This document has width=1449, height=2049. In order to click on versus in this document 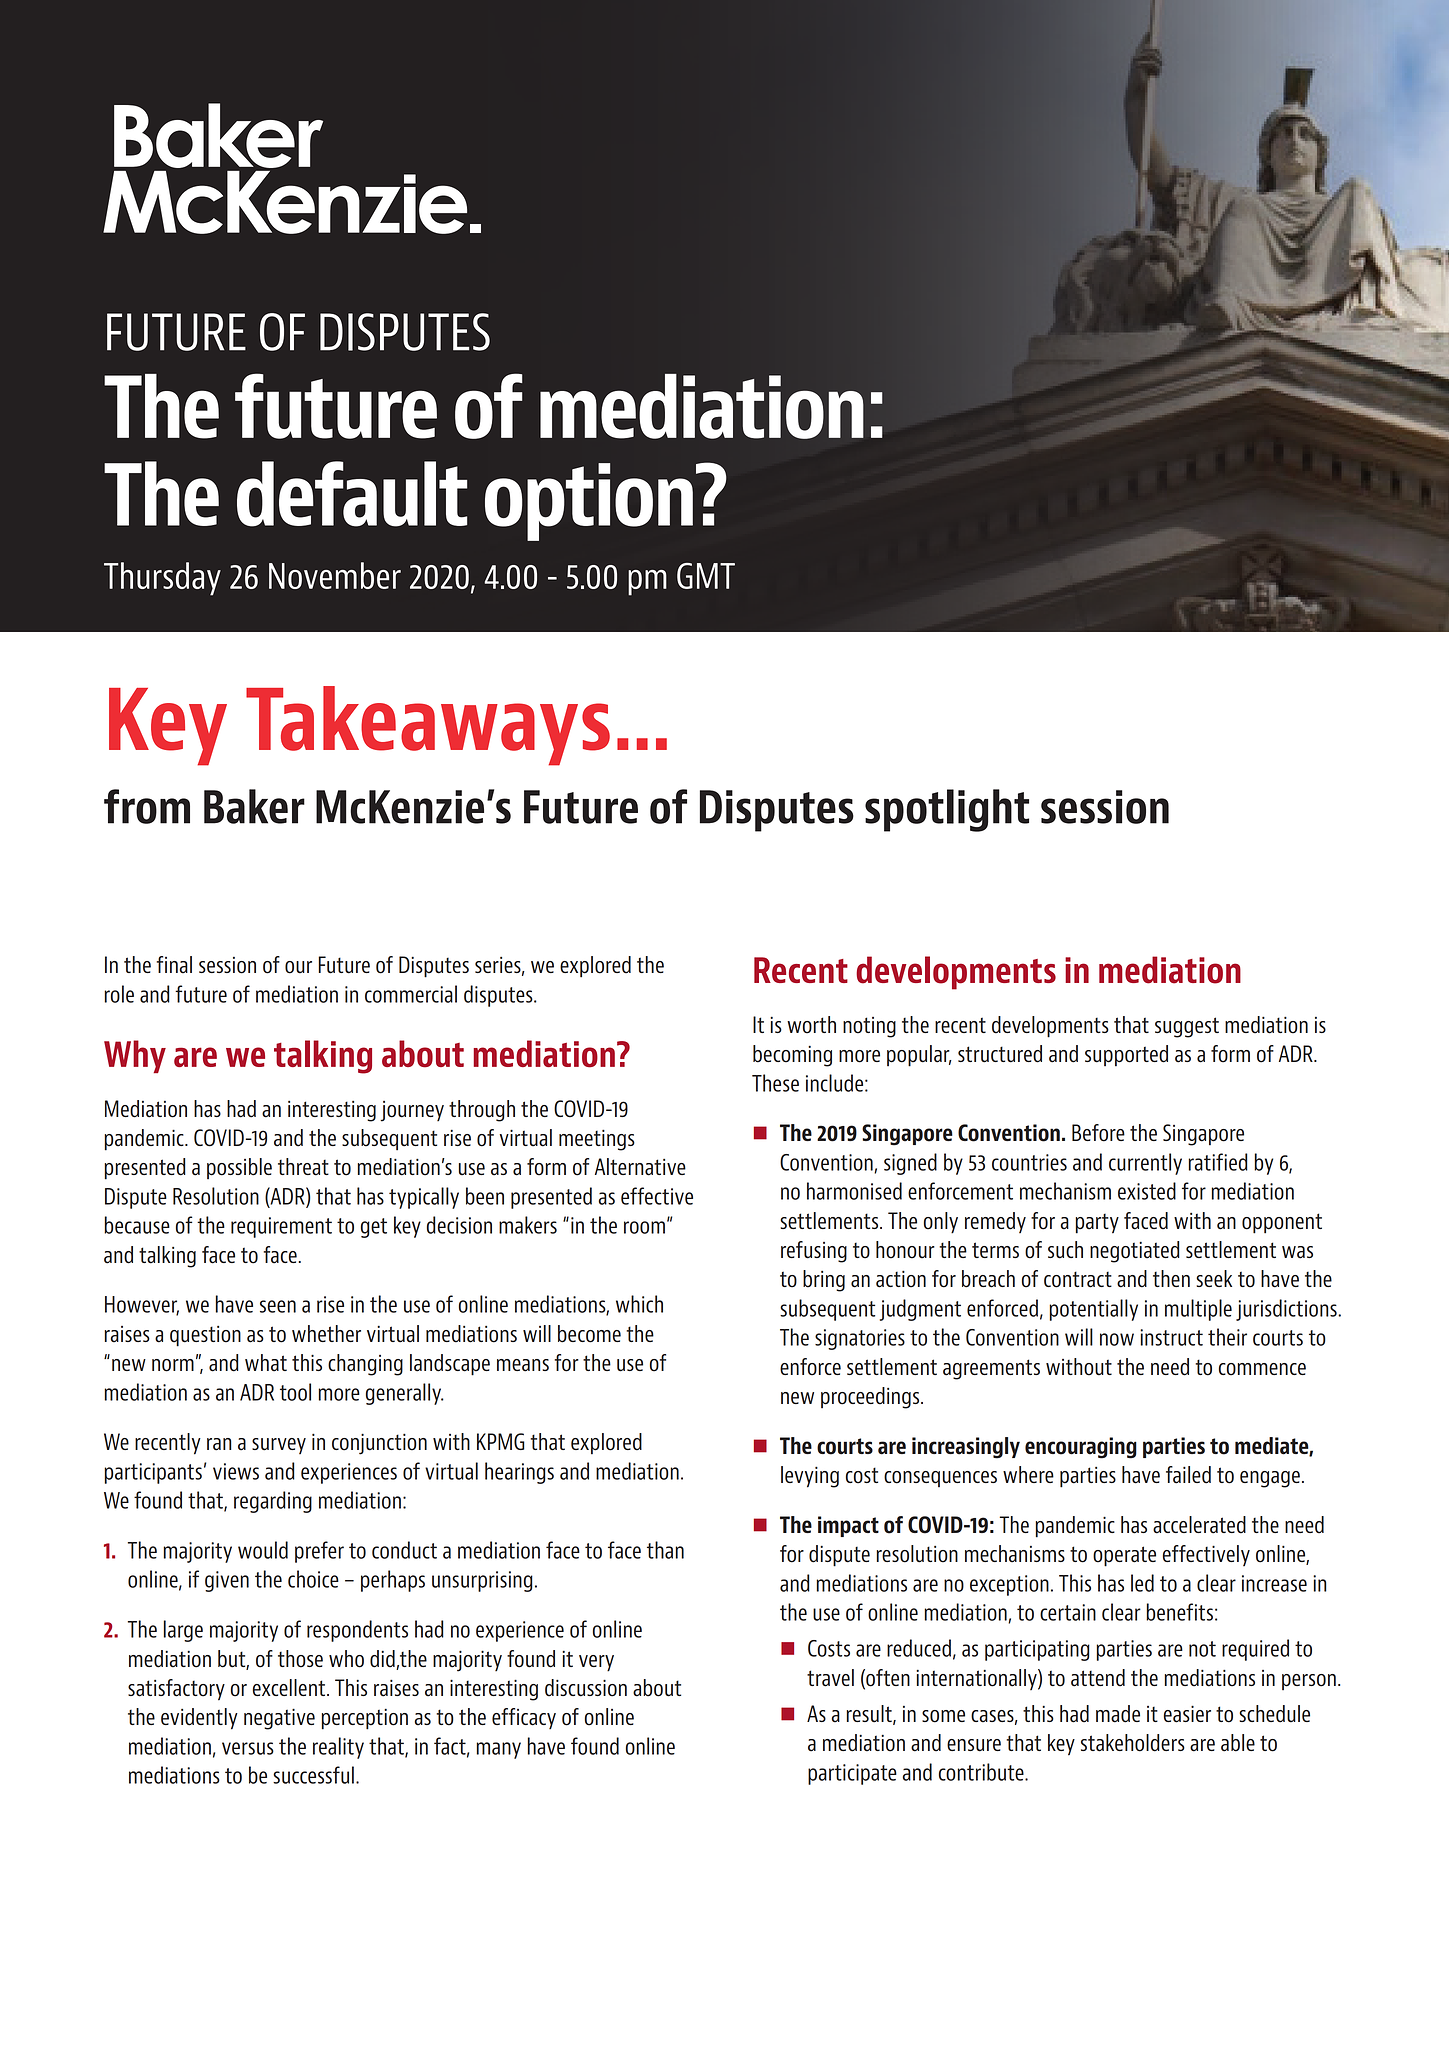, I will do `click(248, 1748)`.
